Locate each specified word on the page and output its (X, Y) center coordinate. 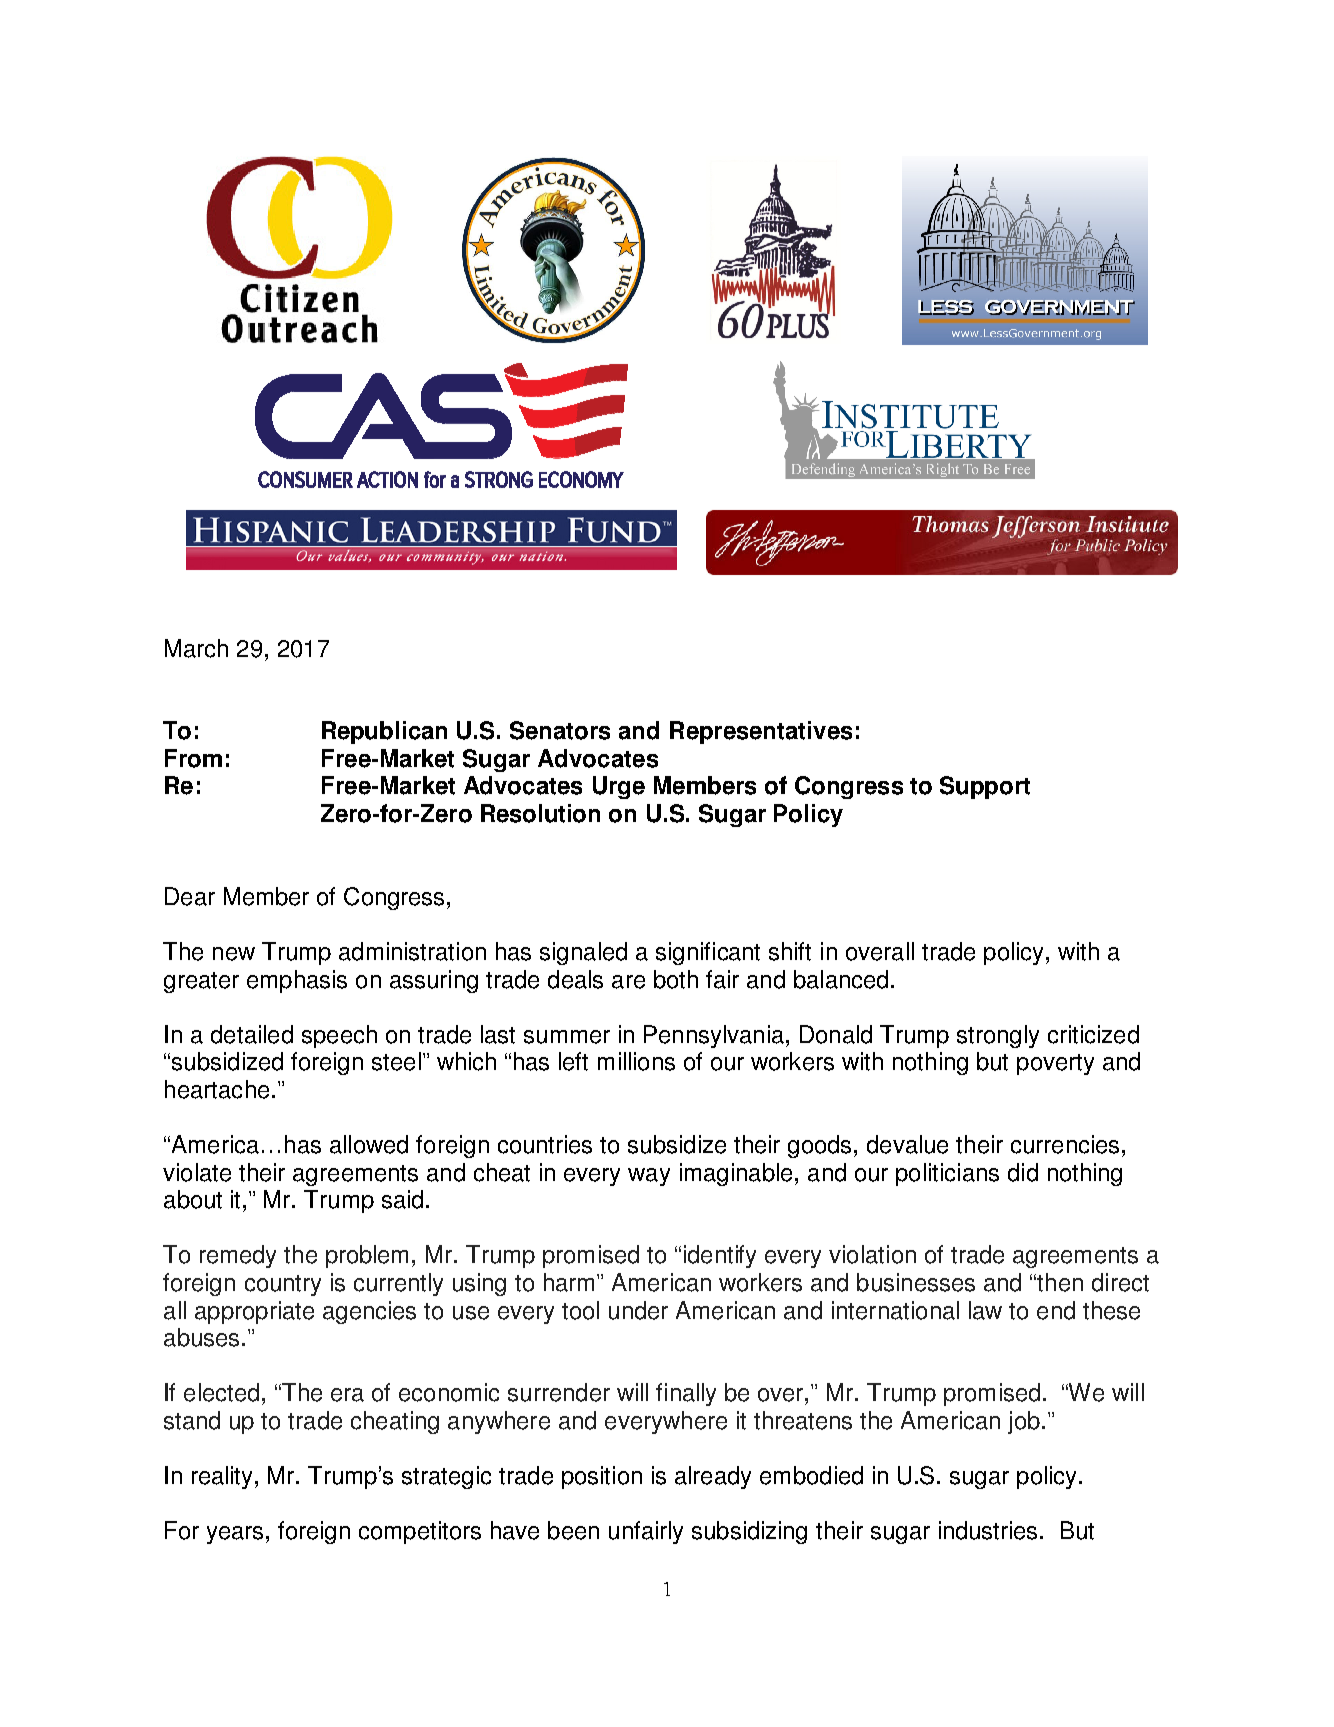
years (235, 1535)
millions (636, 1061)
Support (985, 787)
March (196, 648)
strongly (998, 1036)
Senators (560, 730)
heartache (217, 1089)
